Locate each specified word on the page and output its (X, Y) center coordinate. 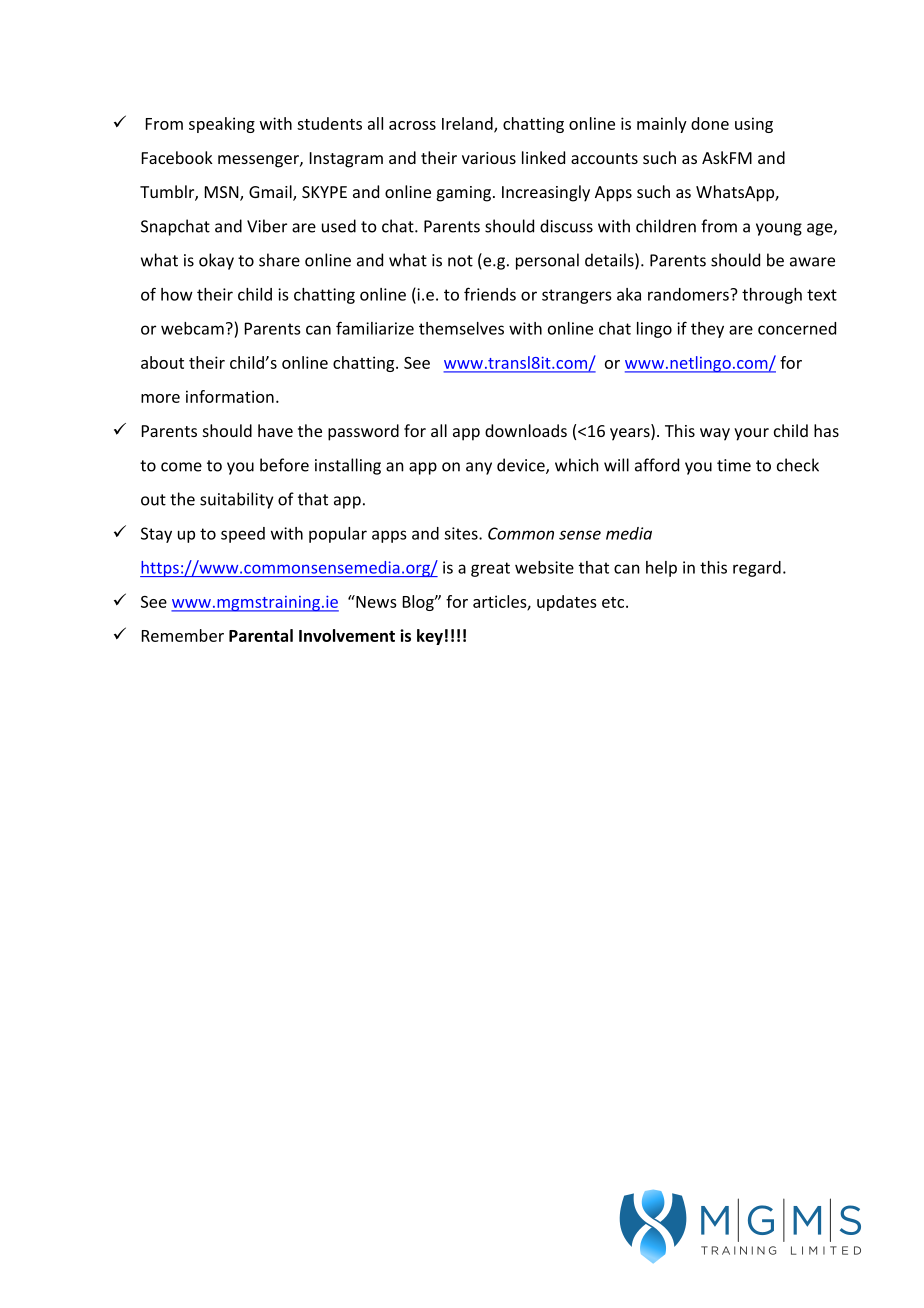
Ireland (468, 124)
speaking (222, 125)
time (734, 465)
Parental (261, 635)
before (284, 465)
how (177, 294)
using (754, 125)
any (479, 468)
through (772, 296)
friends (490, 294)
